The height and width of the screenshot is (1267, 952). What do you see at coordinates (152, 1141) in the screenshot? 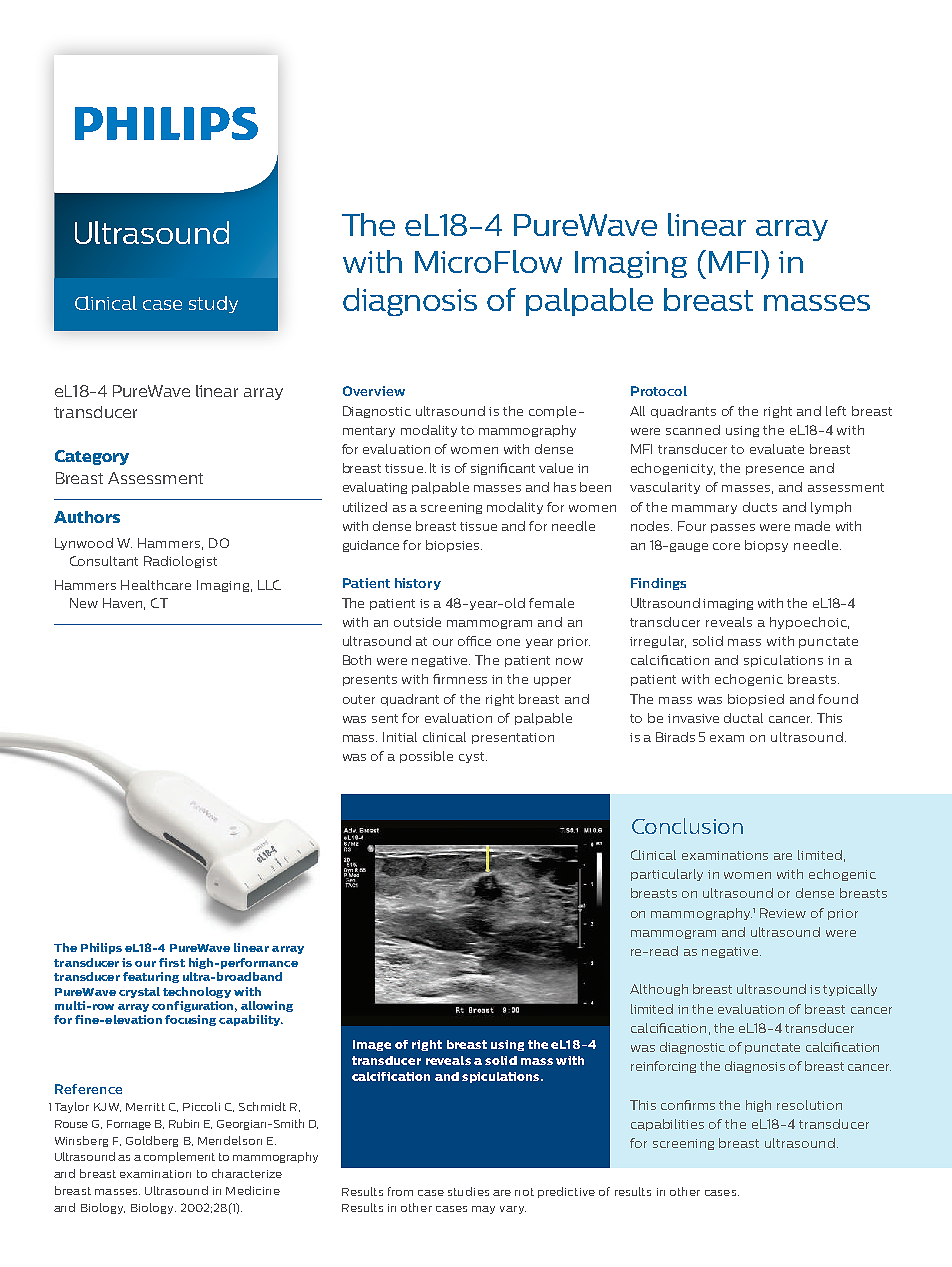
I see `Goldberg` at bounding box center [152, 1141].
